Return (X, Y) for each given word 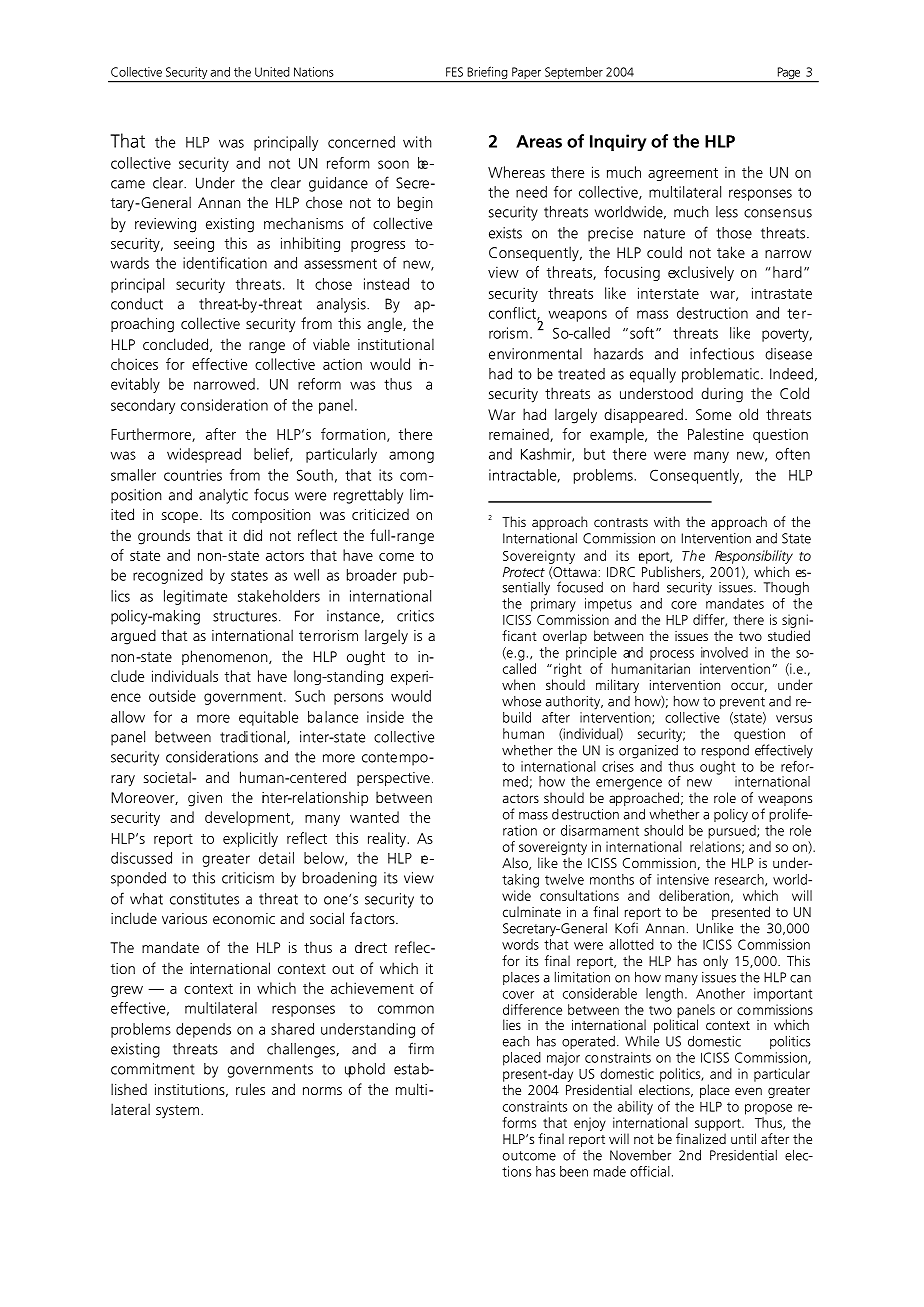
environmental (535, 354)
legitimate (195, 597)
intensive (683, 879)
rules (250, 1089)
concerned (361, 142)
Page (789, 74)
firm (421, 1048)
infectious (722, 353)
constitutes (204, 899)
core (684, 605)
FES (454, 72)
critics (415, 616)
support (719, 1124)
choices (134, 364)
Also (516, 863)
